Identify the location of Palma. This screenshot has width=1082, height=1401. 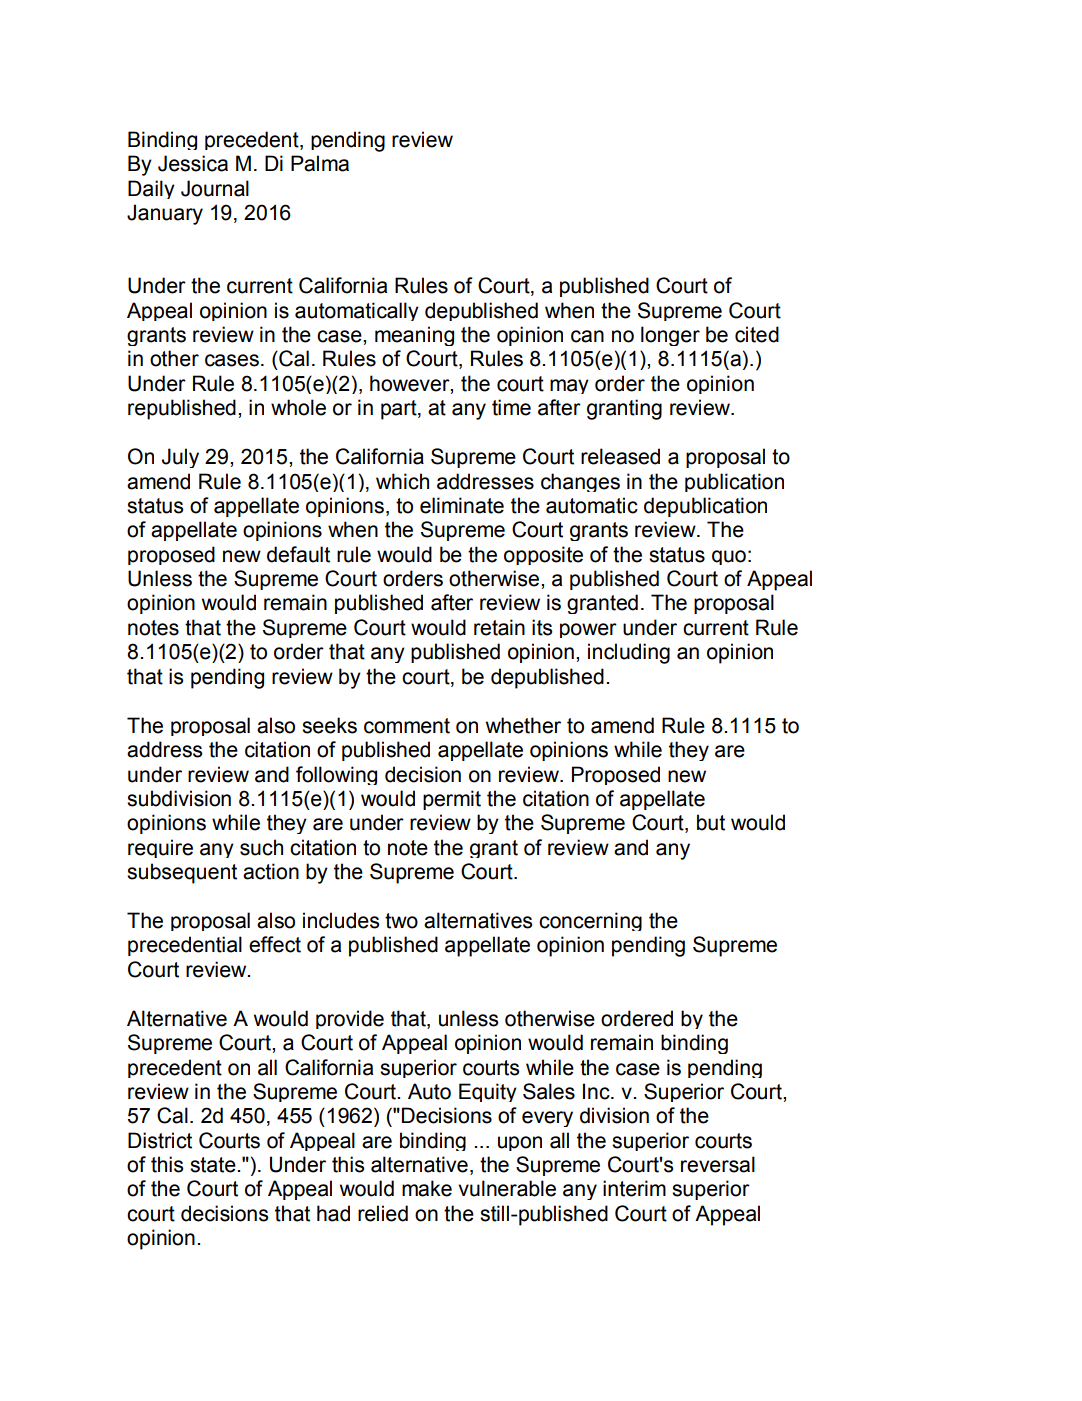
(320, 163).
